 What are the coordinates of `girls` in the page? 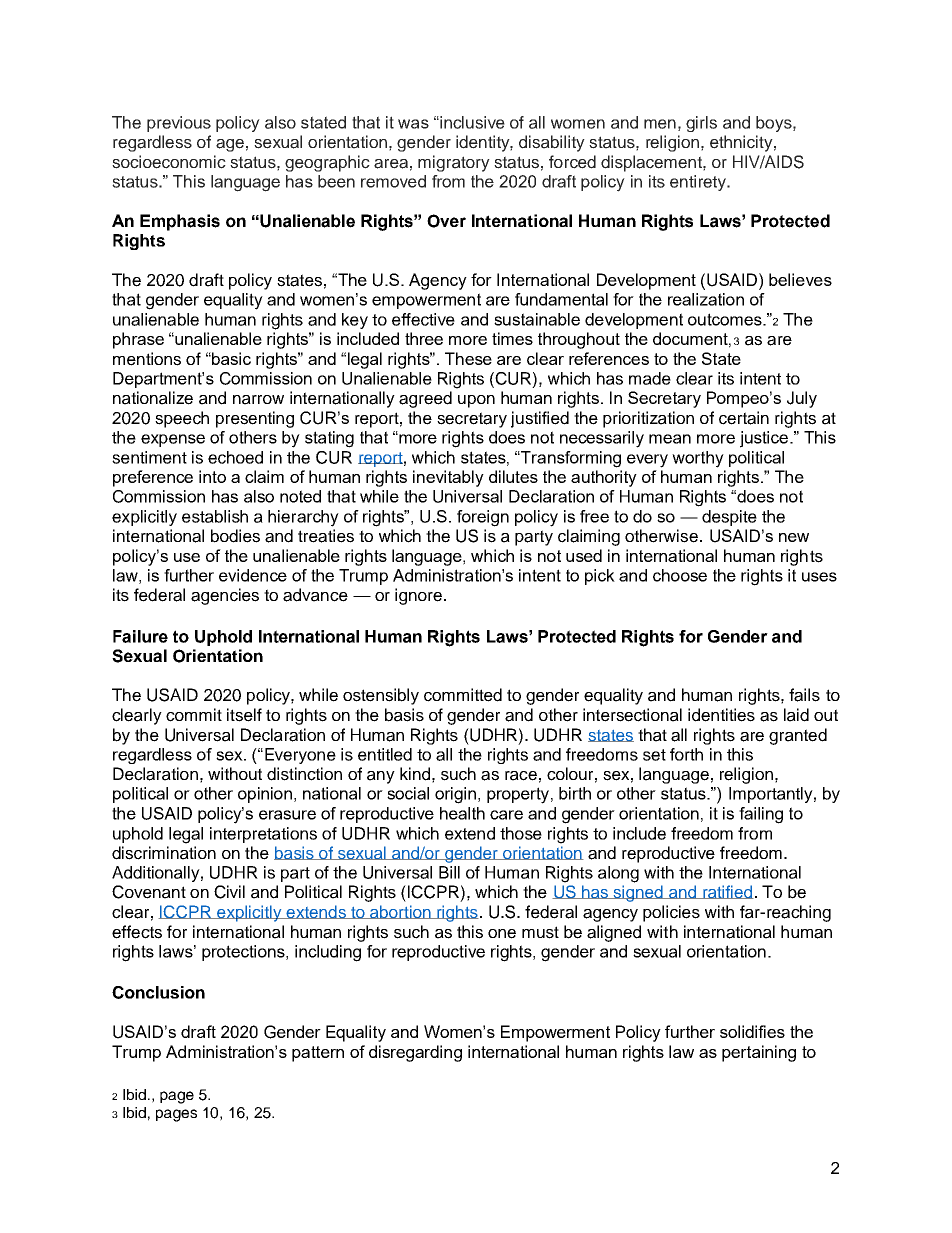 It's located at (701, 124).
